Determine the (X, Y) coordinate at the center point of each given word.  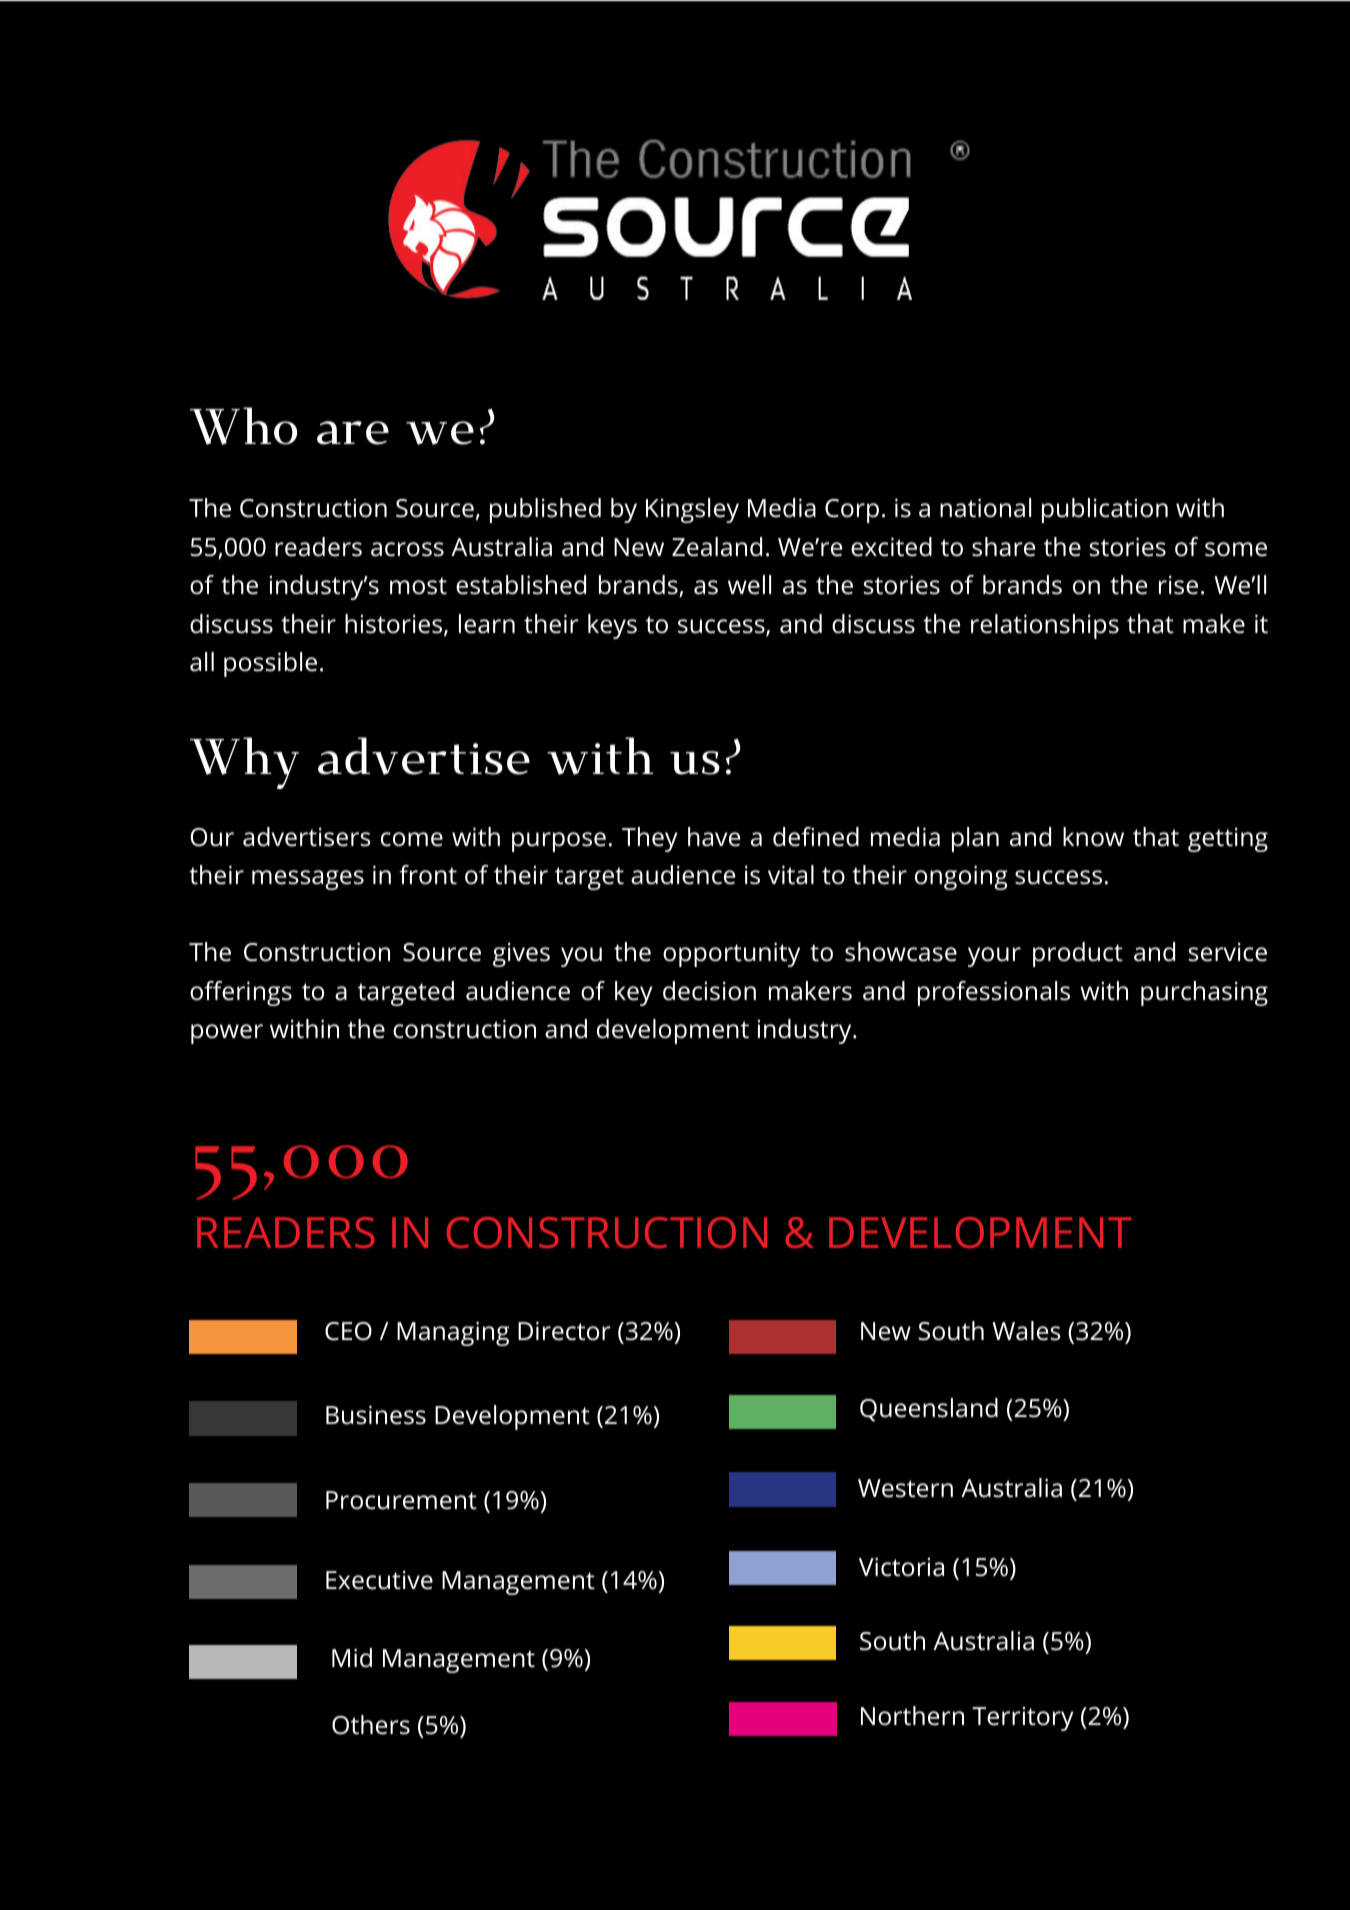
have (714, 837)
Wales (1026, 1331)
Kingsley (692, 510)
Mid (352, 1658)
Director (564, 1331)
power (227, 1034)
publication (1105, 510)
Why (244, 763)
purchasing (1204, 993)
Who (243, 426)
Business (376, 1415)
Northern (912, 1716)
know (1093, 837)
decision (709, 991)
